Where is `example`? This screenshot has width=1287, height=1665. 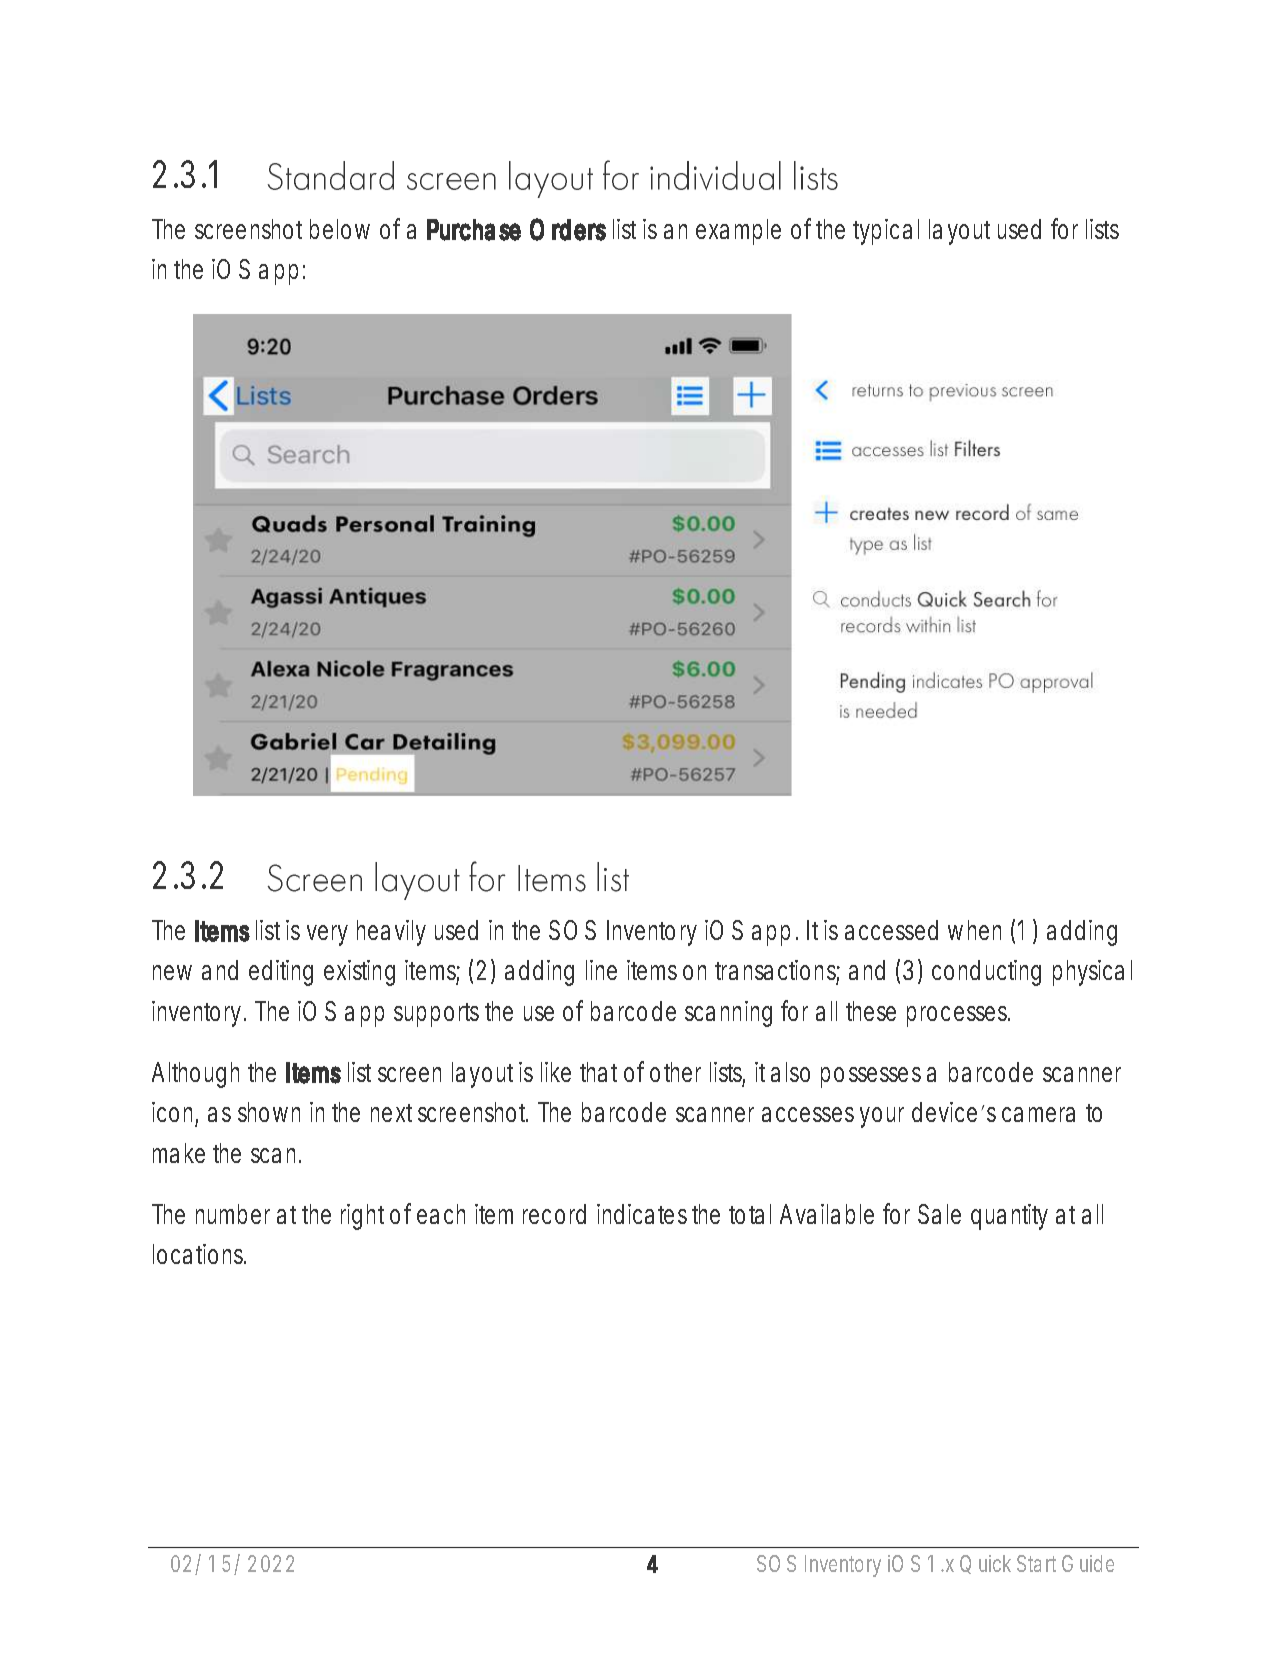
example is located at coordinates (738, 232).
